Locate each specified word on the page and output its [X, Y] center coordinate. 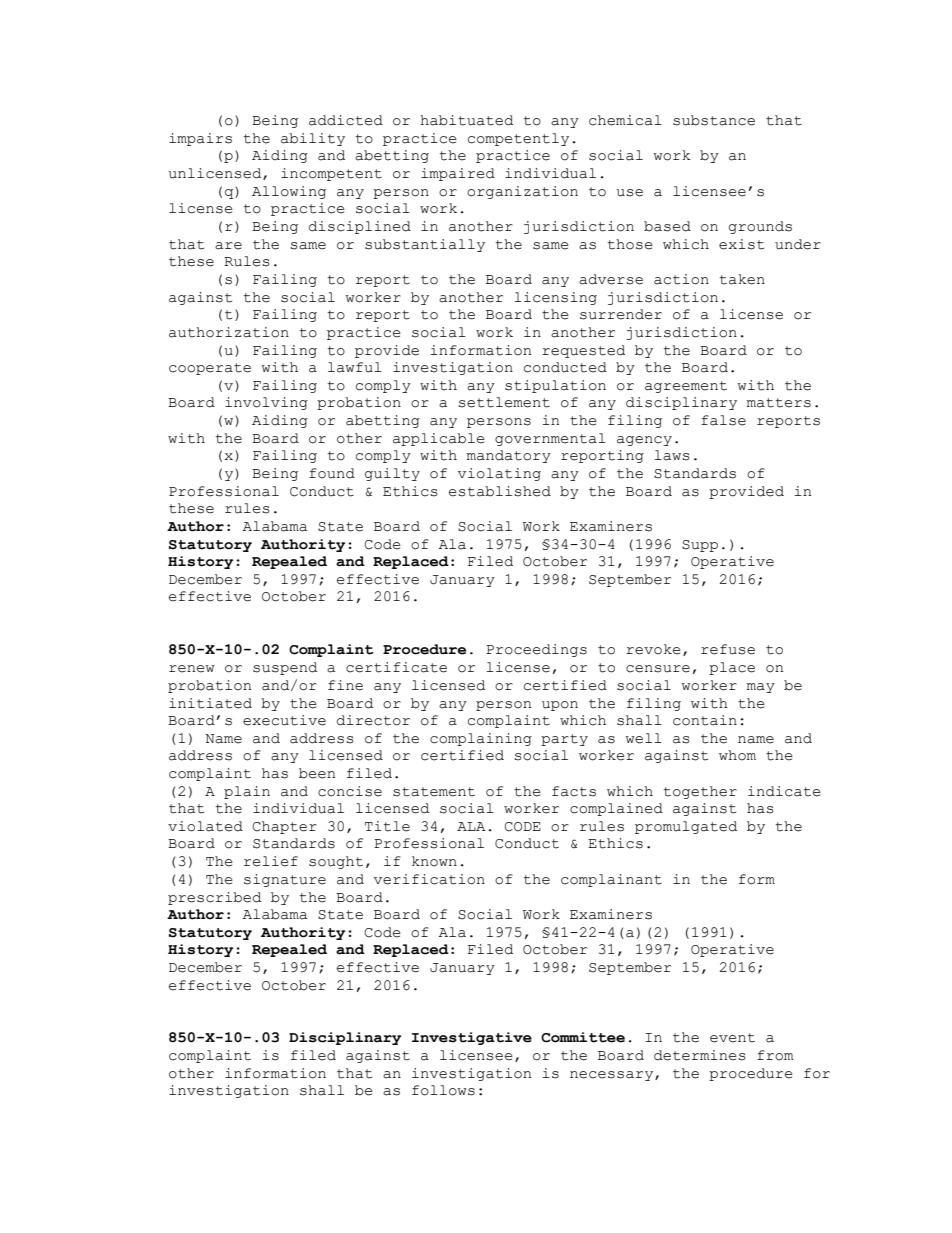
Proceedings [536, 650]
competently [518, 139]
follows [443, 1090]
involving [266, 403]
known [434, 861]
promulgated [686, 827]
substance [714, 120]
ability [313, 139]
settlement [504, 402]
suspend [285, 668]
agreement [686, 387]
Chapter [285, 827]
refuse [728, 649]
